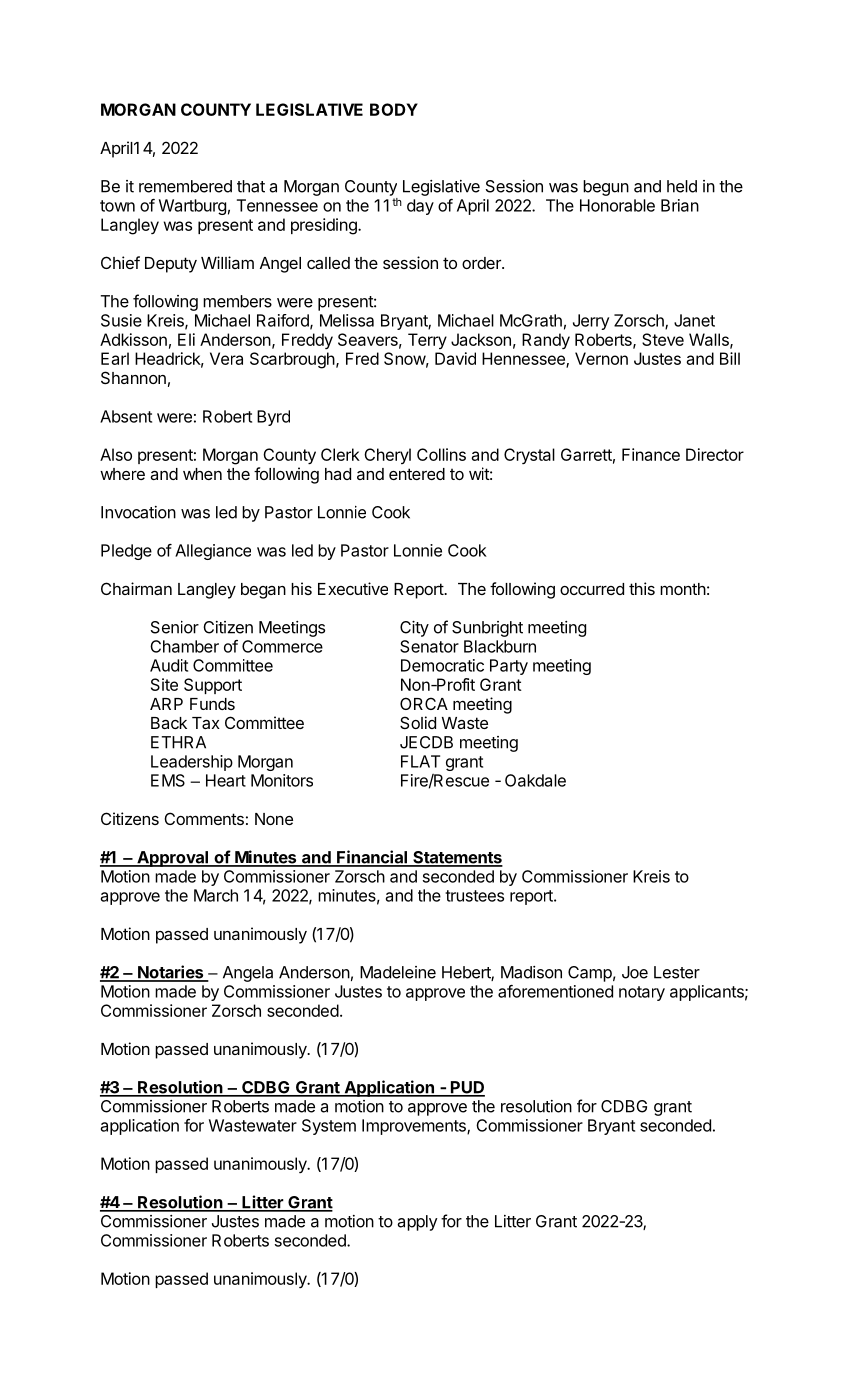 The width and height of the screenshot is (849, 1400). I want to click on Democratic, so click(442, 665).
